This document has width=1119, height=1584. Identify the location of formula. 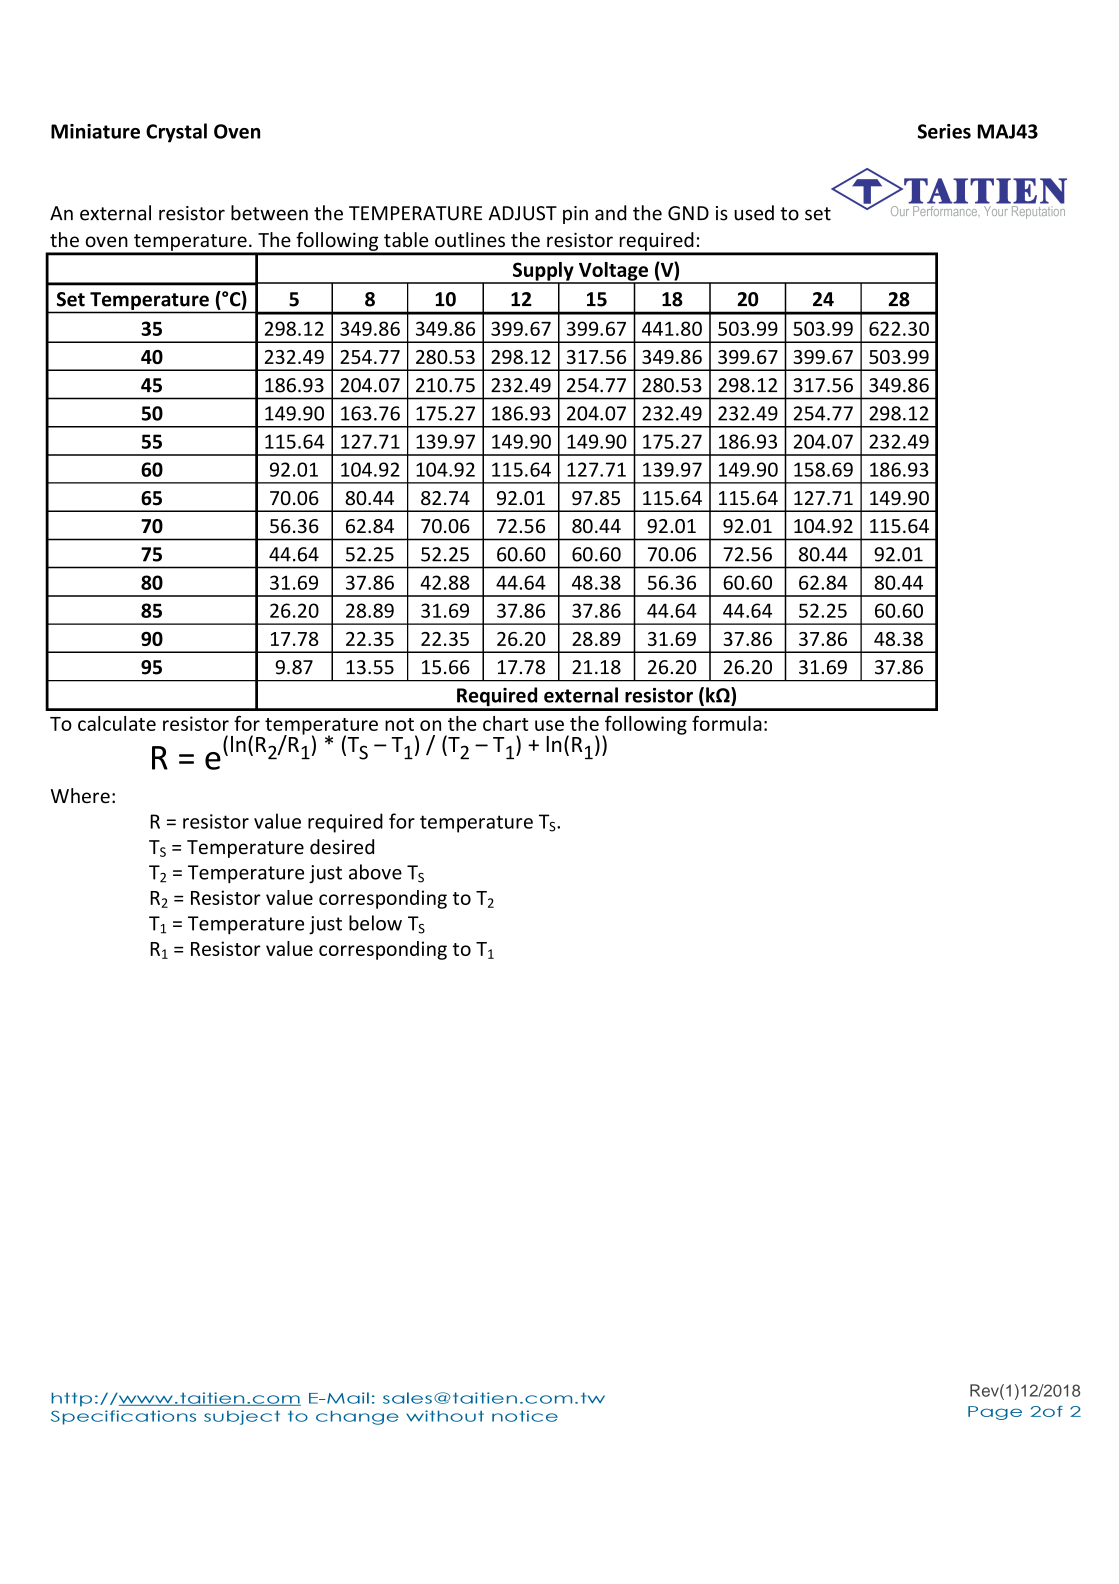
(727, 723).
